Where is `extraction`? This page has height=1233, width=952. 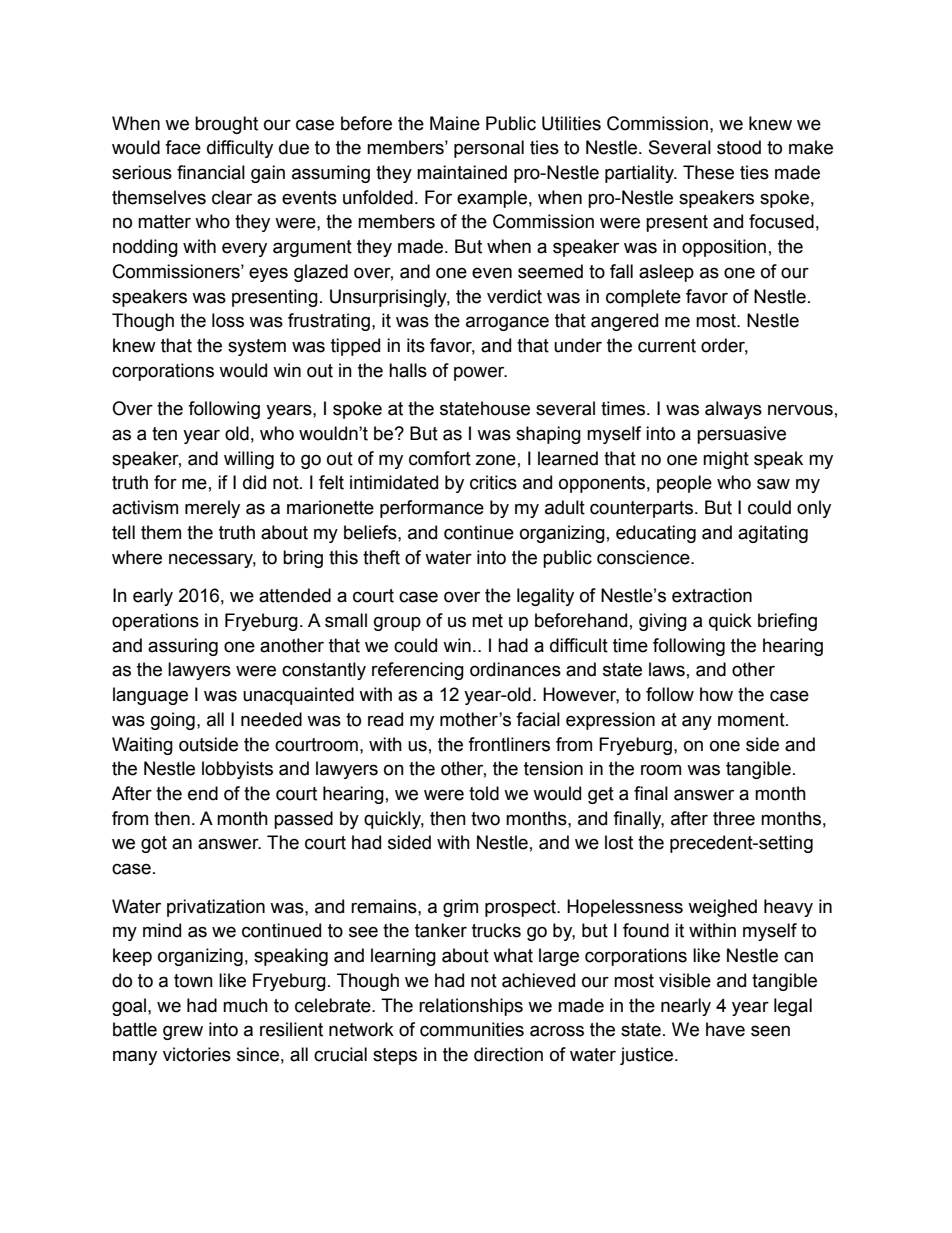 extraction is located at coordinates (712, 595).
